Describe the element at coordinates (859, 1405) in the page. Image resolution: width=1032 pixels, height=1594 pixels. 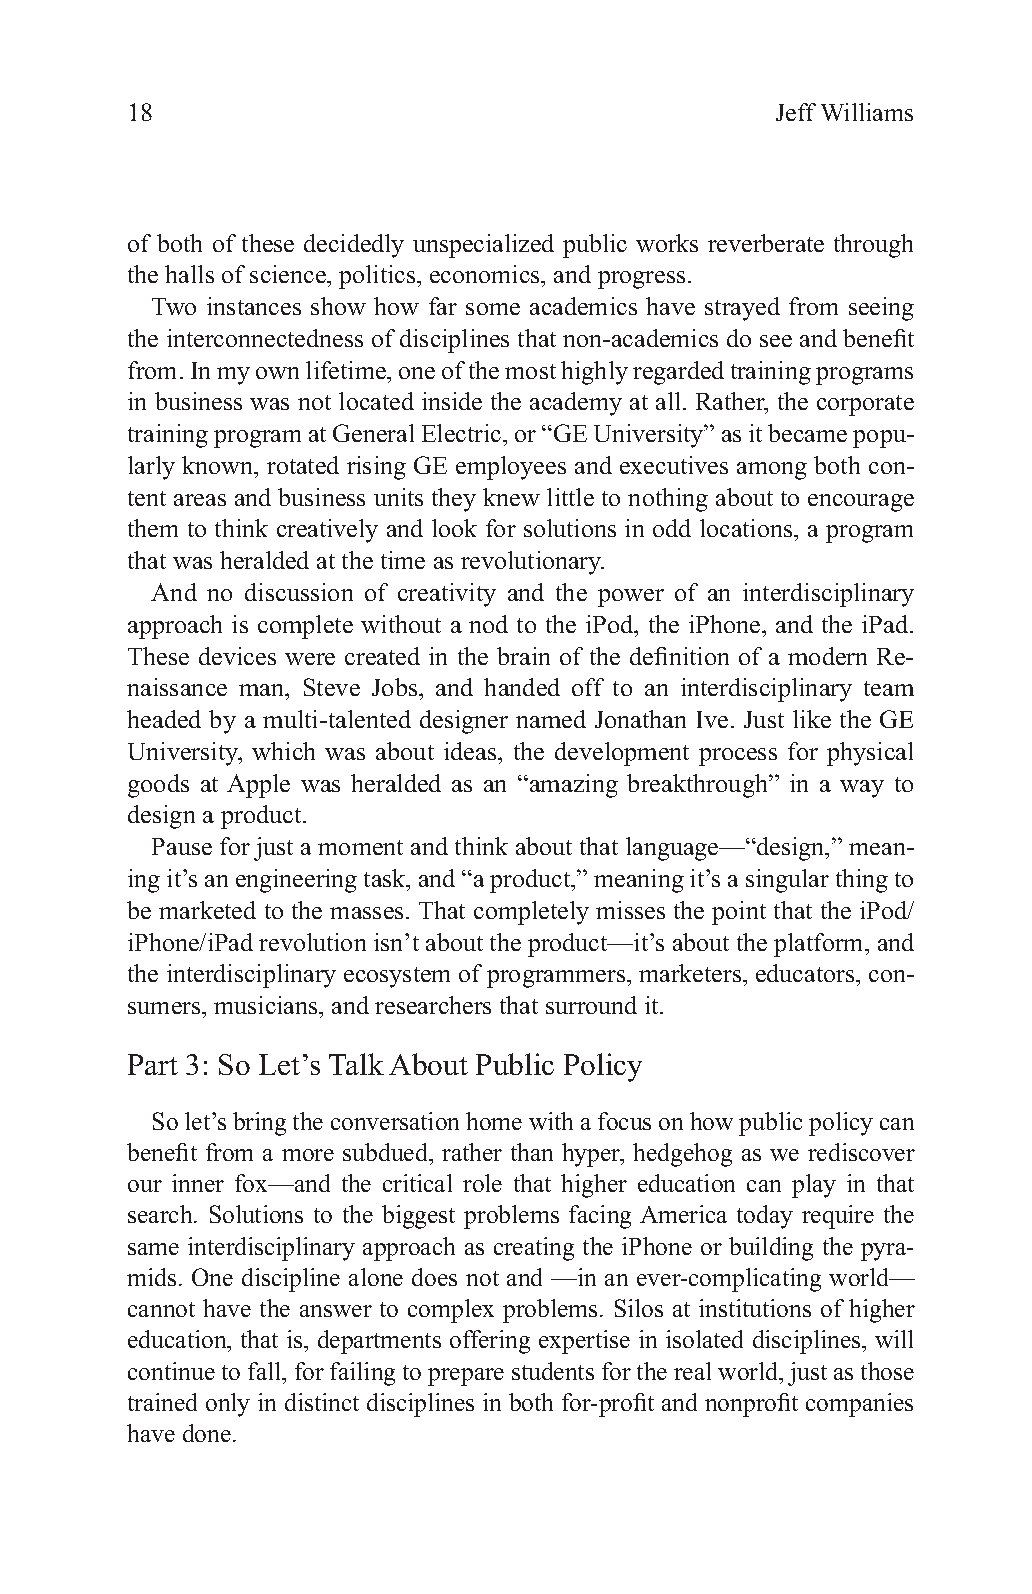
I see `companies` at that location.
